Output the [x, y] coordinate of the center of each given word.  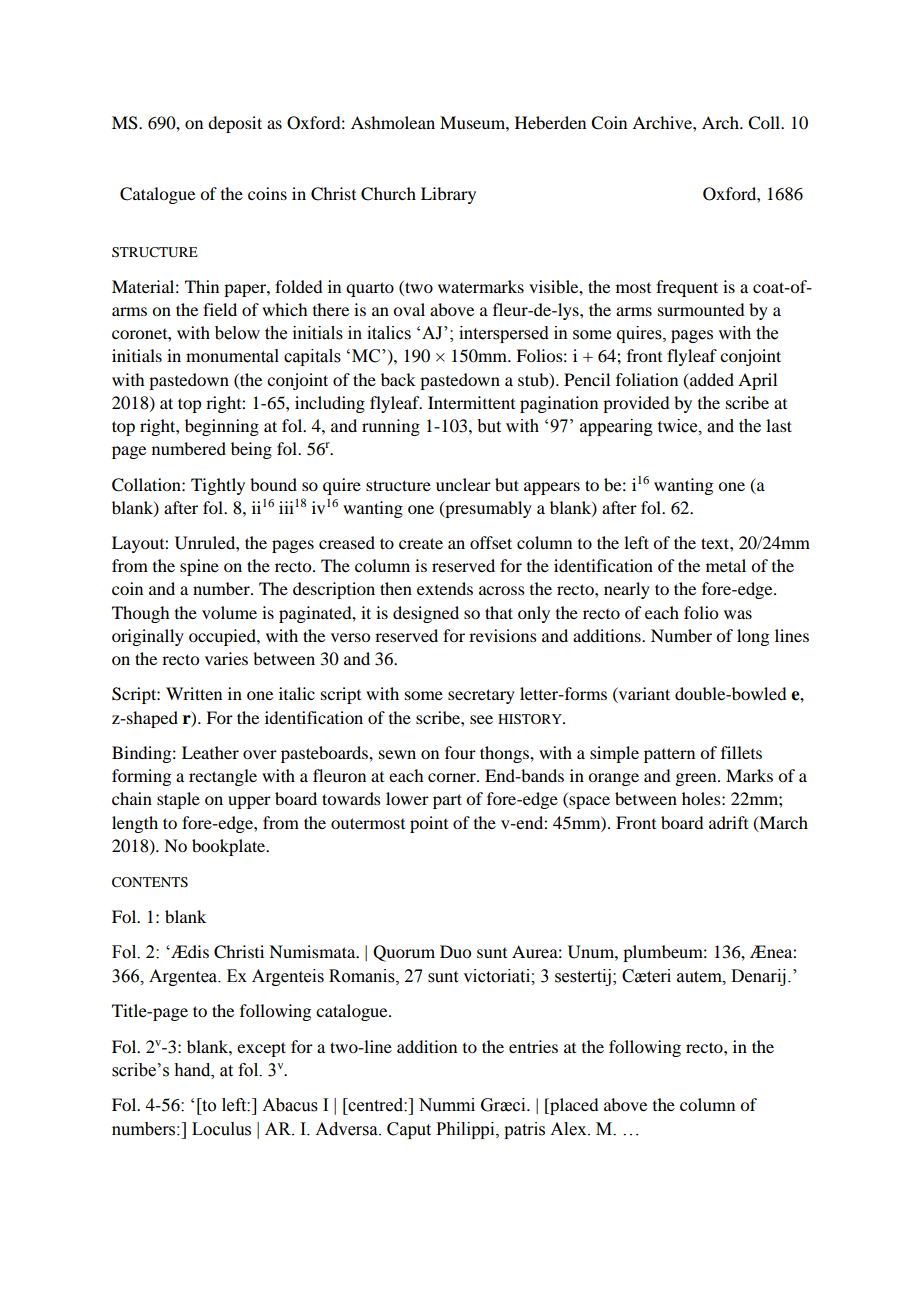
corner [453, 777]
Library [448, 195]
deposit [235, 124]
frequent [687, 288]
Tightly [218, 486]
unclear [463, 484]
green [697, 779]
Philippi [466, 1130]
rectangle [223, 777]
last [779, 425]
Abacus [290, 1105]
